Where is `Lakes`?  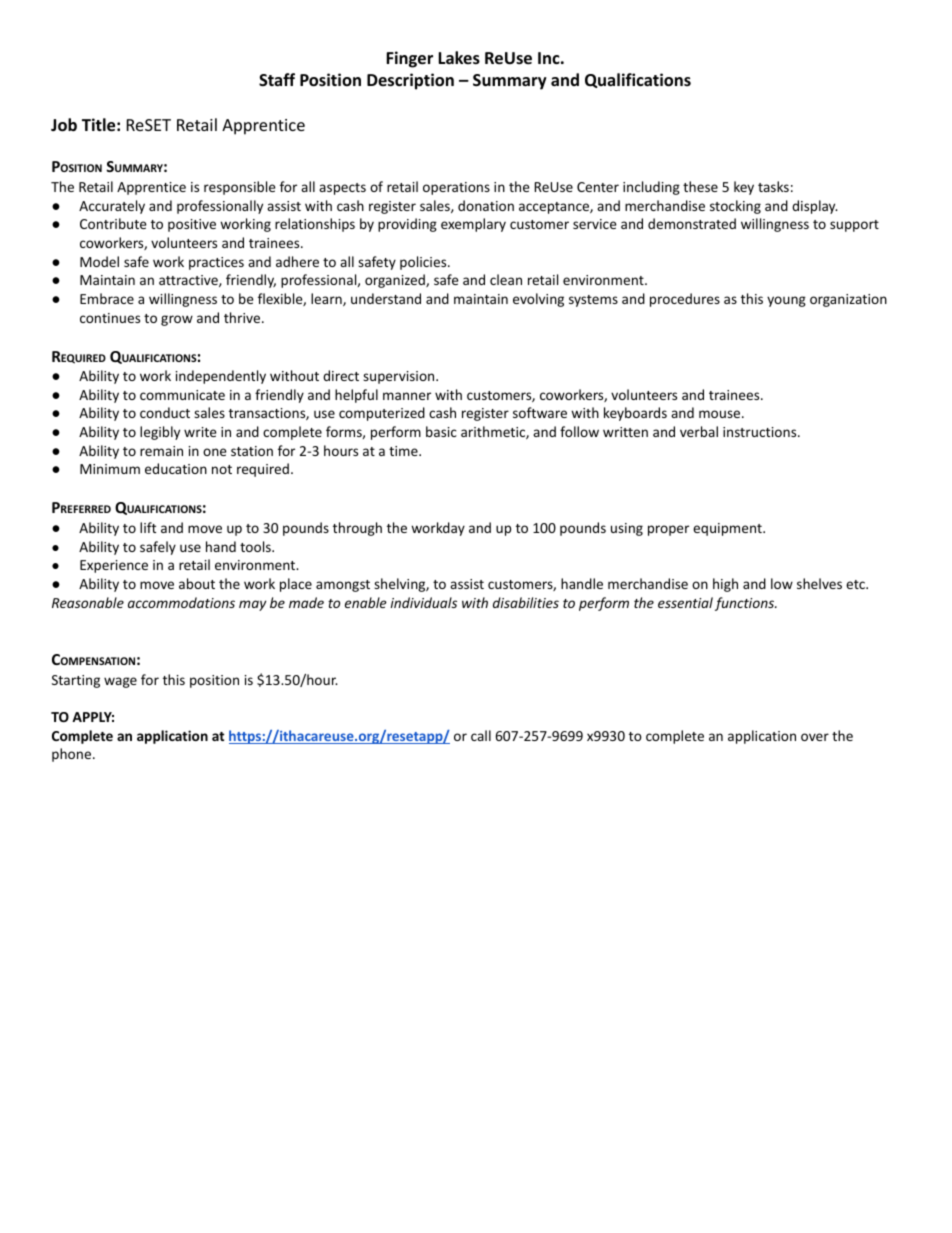
Lakes is located at coordinates (459, 58).
